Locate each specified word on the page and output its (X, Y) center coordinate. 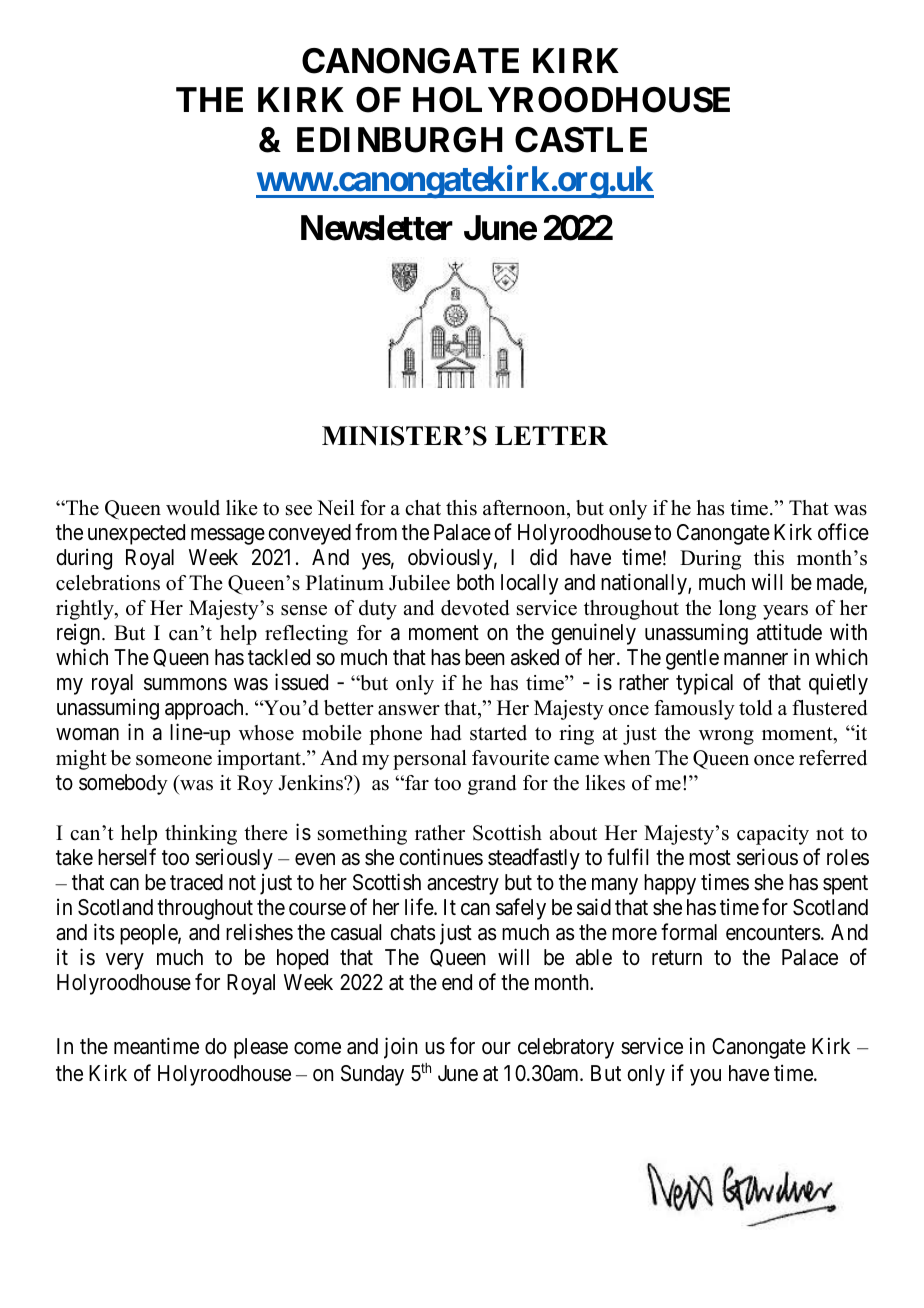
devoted (475, 608)
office (843, 532)
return (677, 958)
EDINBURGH (400, 140)
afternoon (525, 508)
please (261, 1048)
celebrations (108, 583)
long (737, 610)
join (400, 1048)
